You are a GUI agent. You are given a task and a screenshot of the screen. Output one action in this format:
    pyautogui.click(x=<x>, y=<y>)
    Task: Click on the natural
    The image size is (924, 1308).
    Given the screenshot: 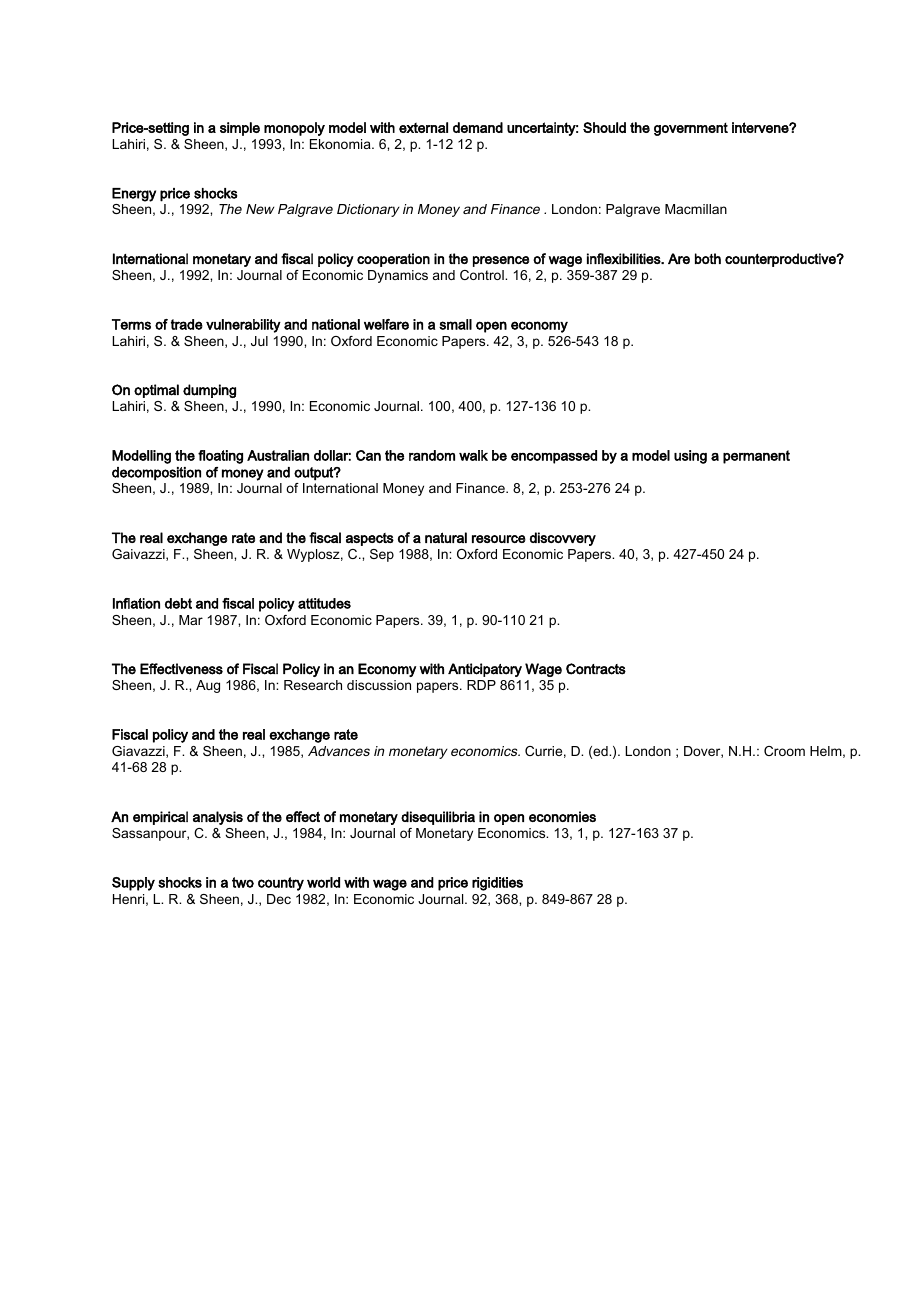 What is the action you would take?
    pyautogui.click(x=446, y=537)
